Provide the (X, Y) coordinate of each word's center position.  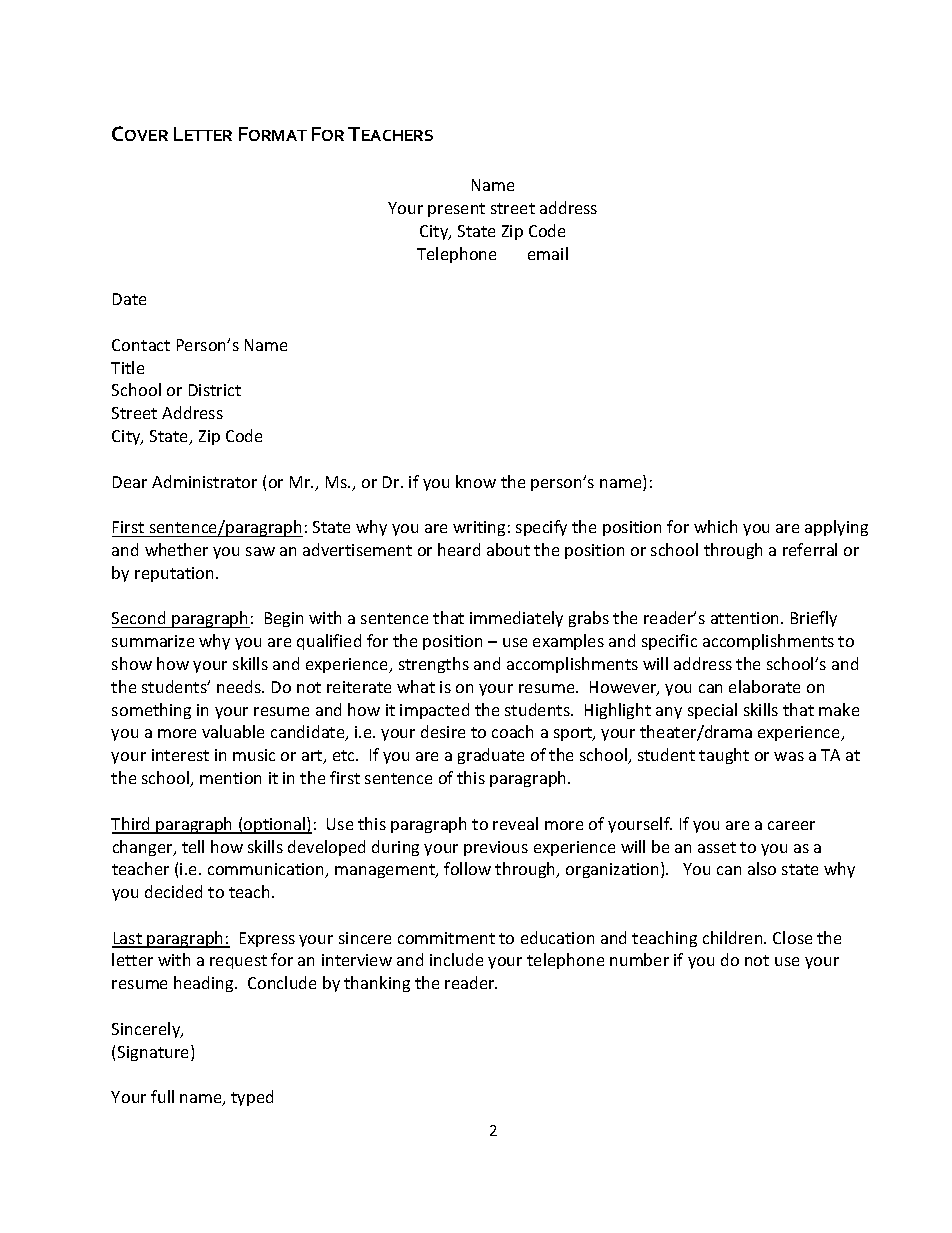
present (456, 210)
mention (230, 778)
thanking (377, 984)
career (791, 825)
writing (479, 528)
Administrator (204, 481)
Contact (141, 345)
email (548, 253)
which (715, 526)
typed (252, 1098)
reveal (515, 823)
